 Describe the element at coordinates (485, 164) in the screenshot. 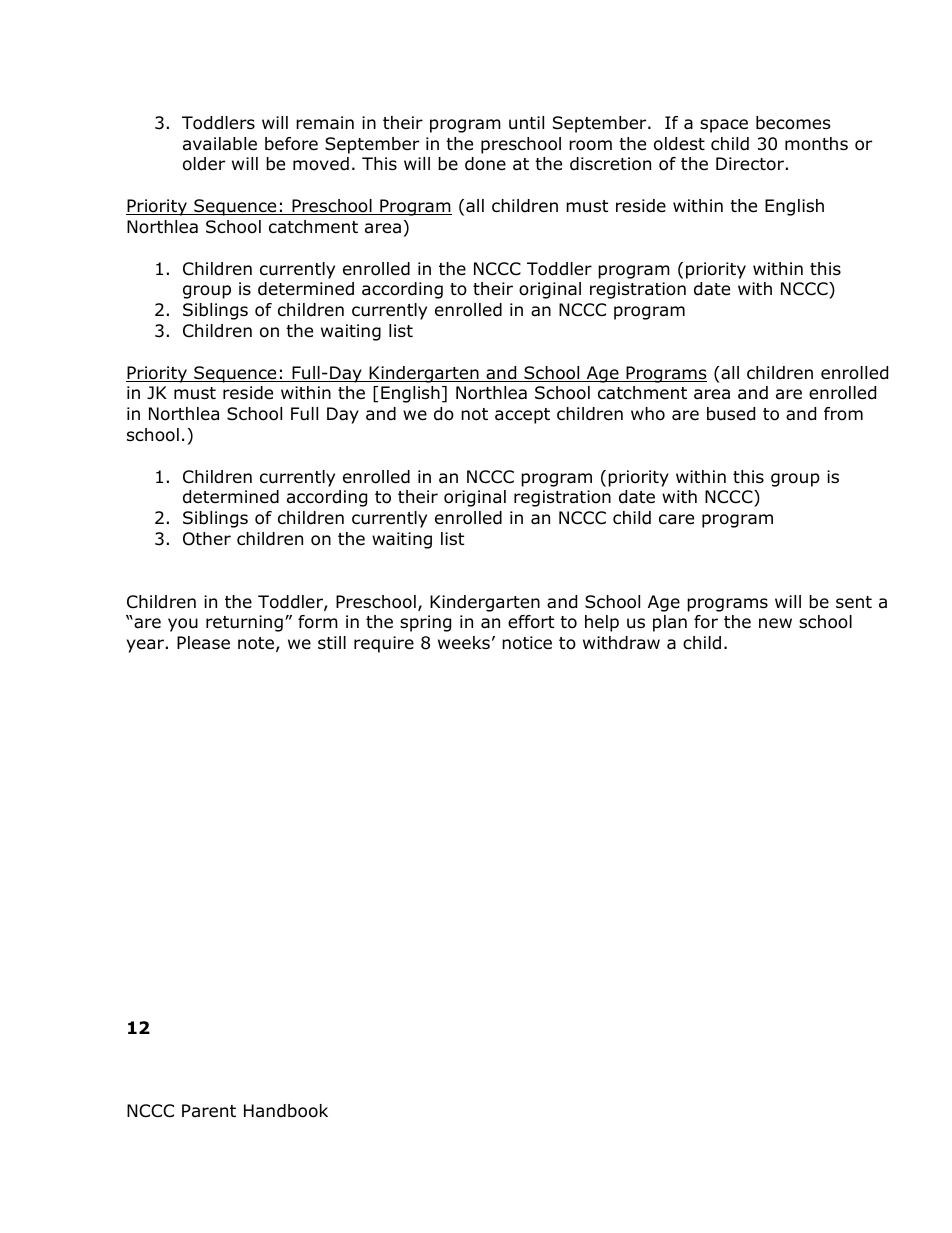

I see `done` at that location.
